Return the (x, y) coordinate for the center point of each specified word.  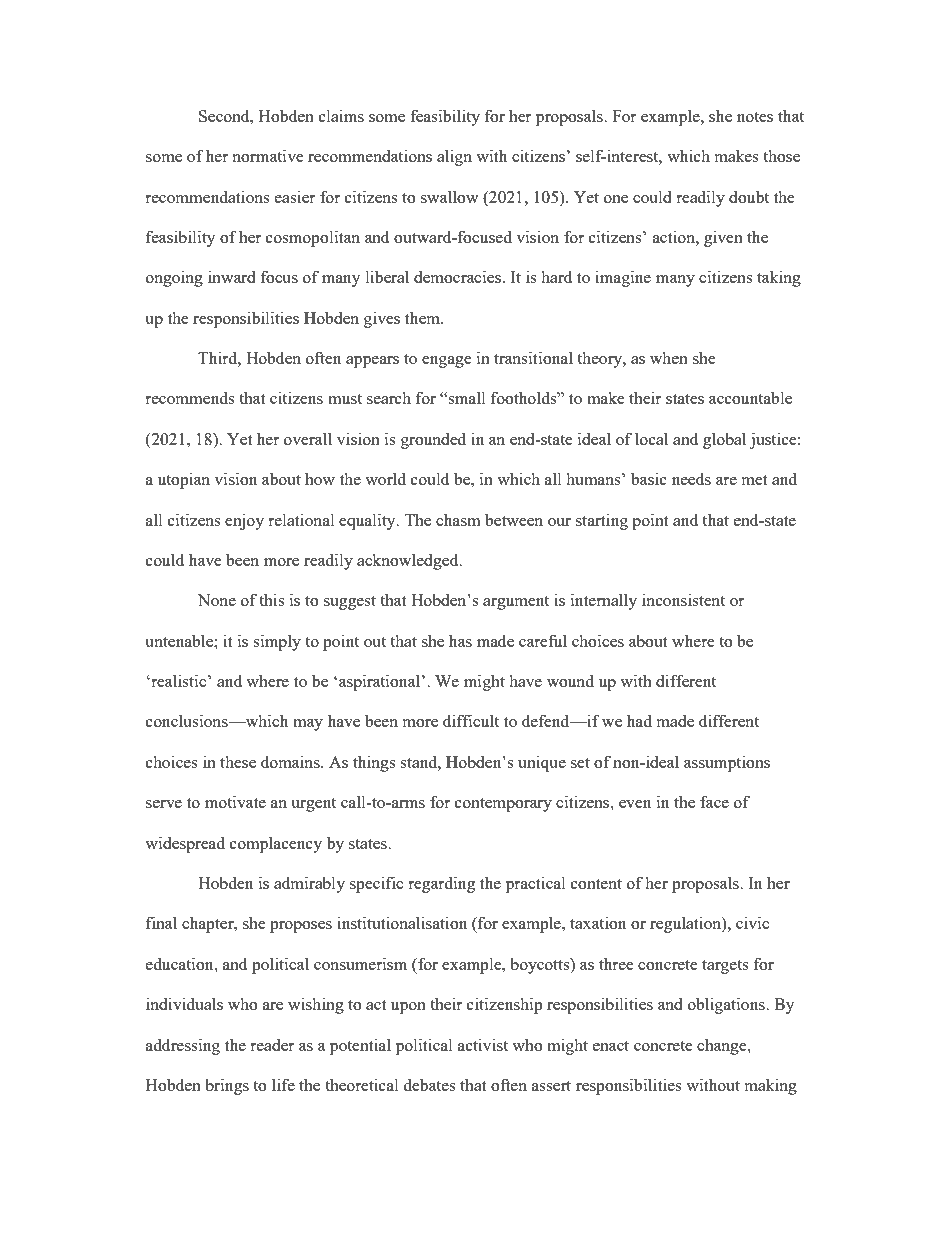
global (724, 440)
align (454, 157)
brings (227, 1086)
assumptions (727, 763)
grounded (433, 440)
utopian (184, 480)
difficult (471, 720)
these (238, 761)
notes (755, 117)
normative (268, 155)
